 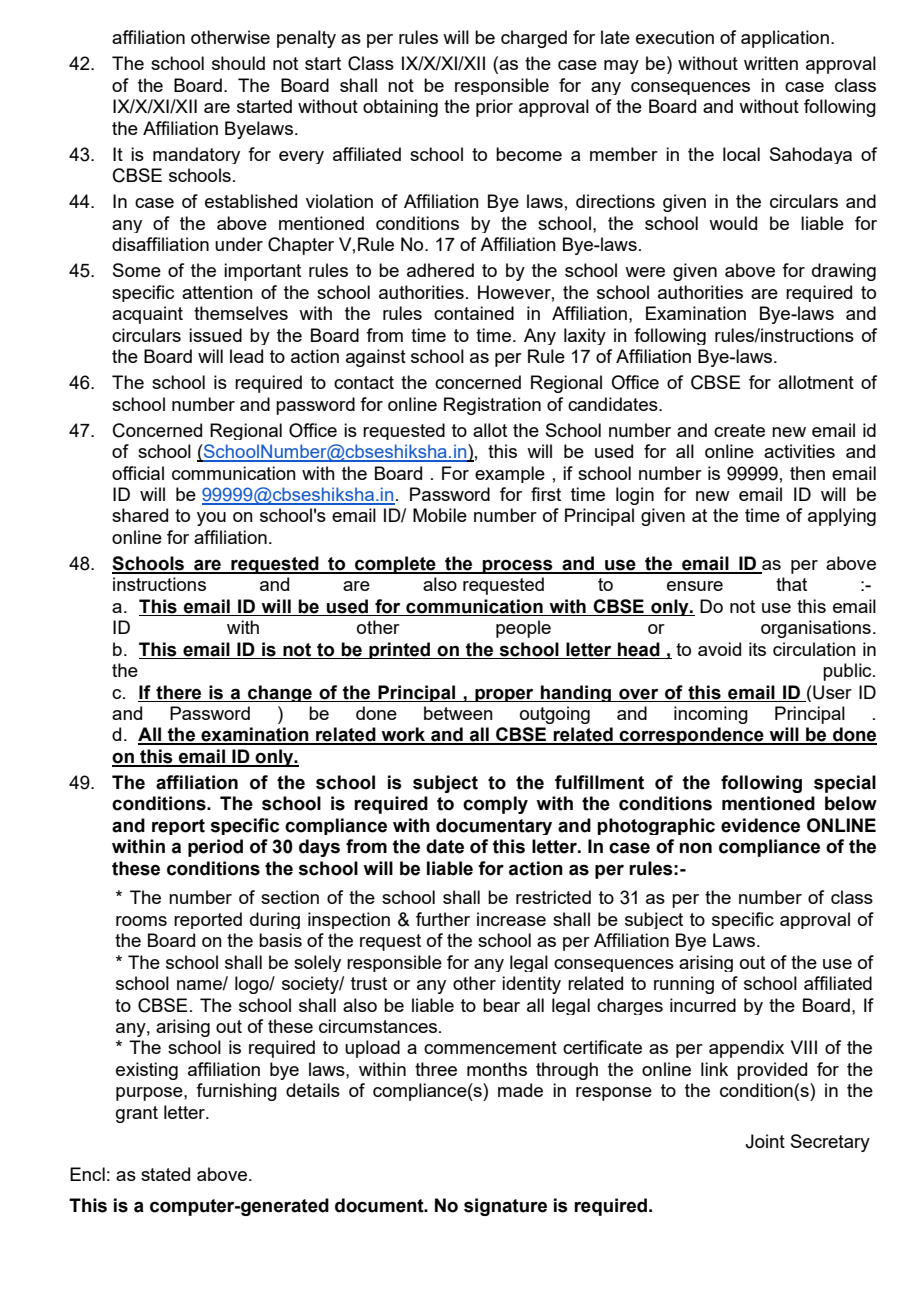 I want to click on signature, so click(x=505, y=1207).
